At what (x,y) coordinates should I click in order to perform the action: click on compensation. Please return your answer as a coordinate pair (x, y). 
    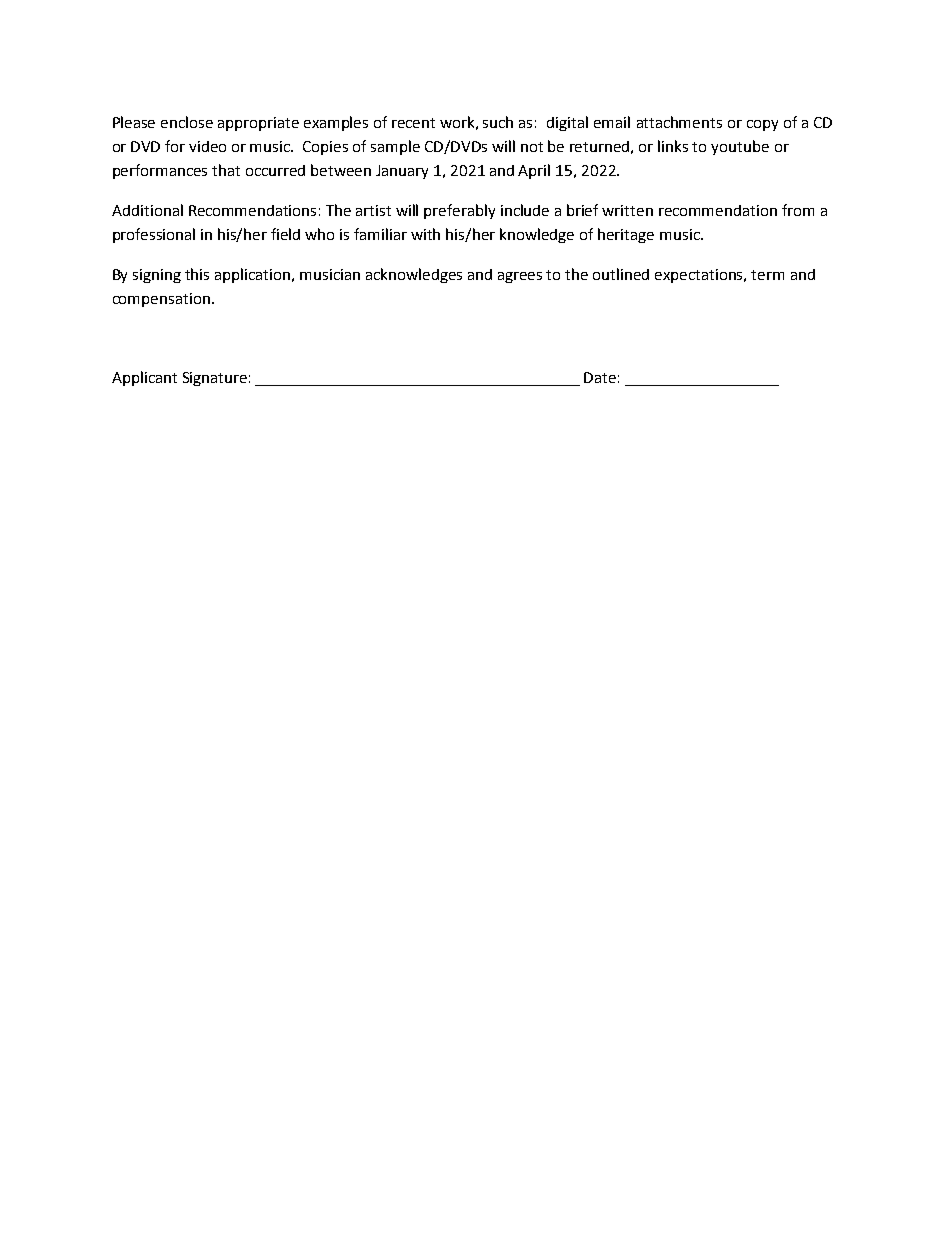
    Looking at the image, I should click on (161, 300).
